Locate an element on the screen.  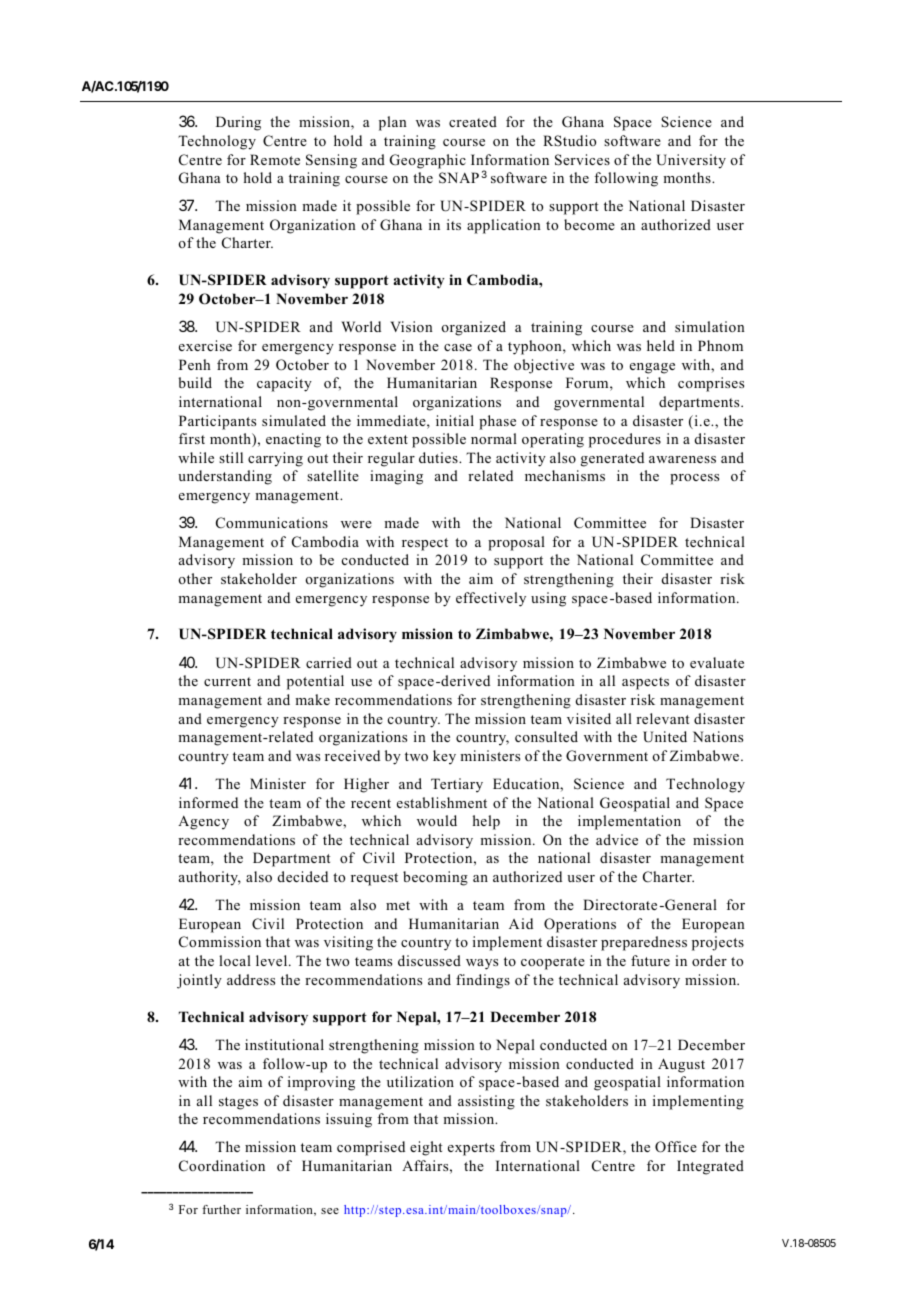
experts is located at coordinates (471, 1149).
